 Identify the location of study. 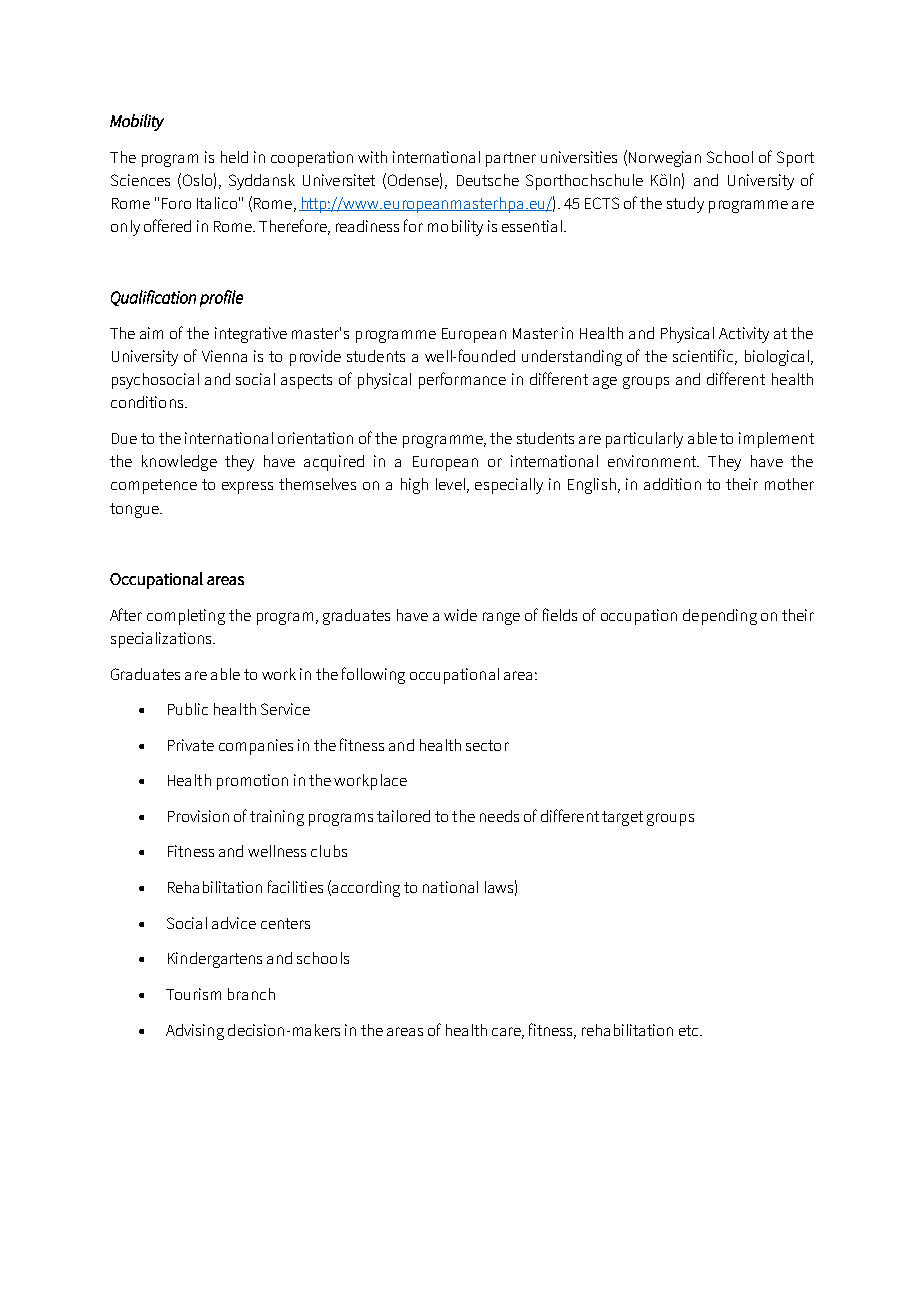
(685, 205).
